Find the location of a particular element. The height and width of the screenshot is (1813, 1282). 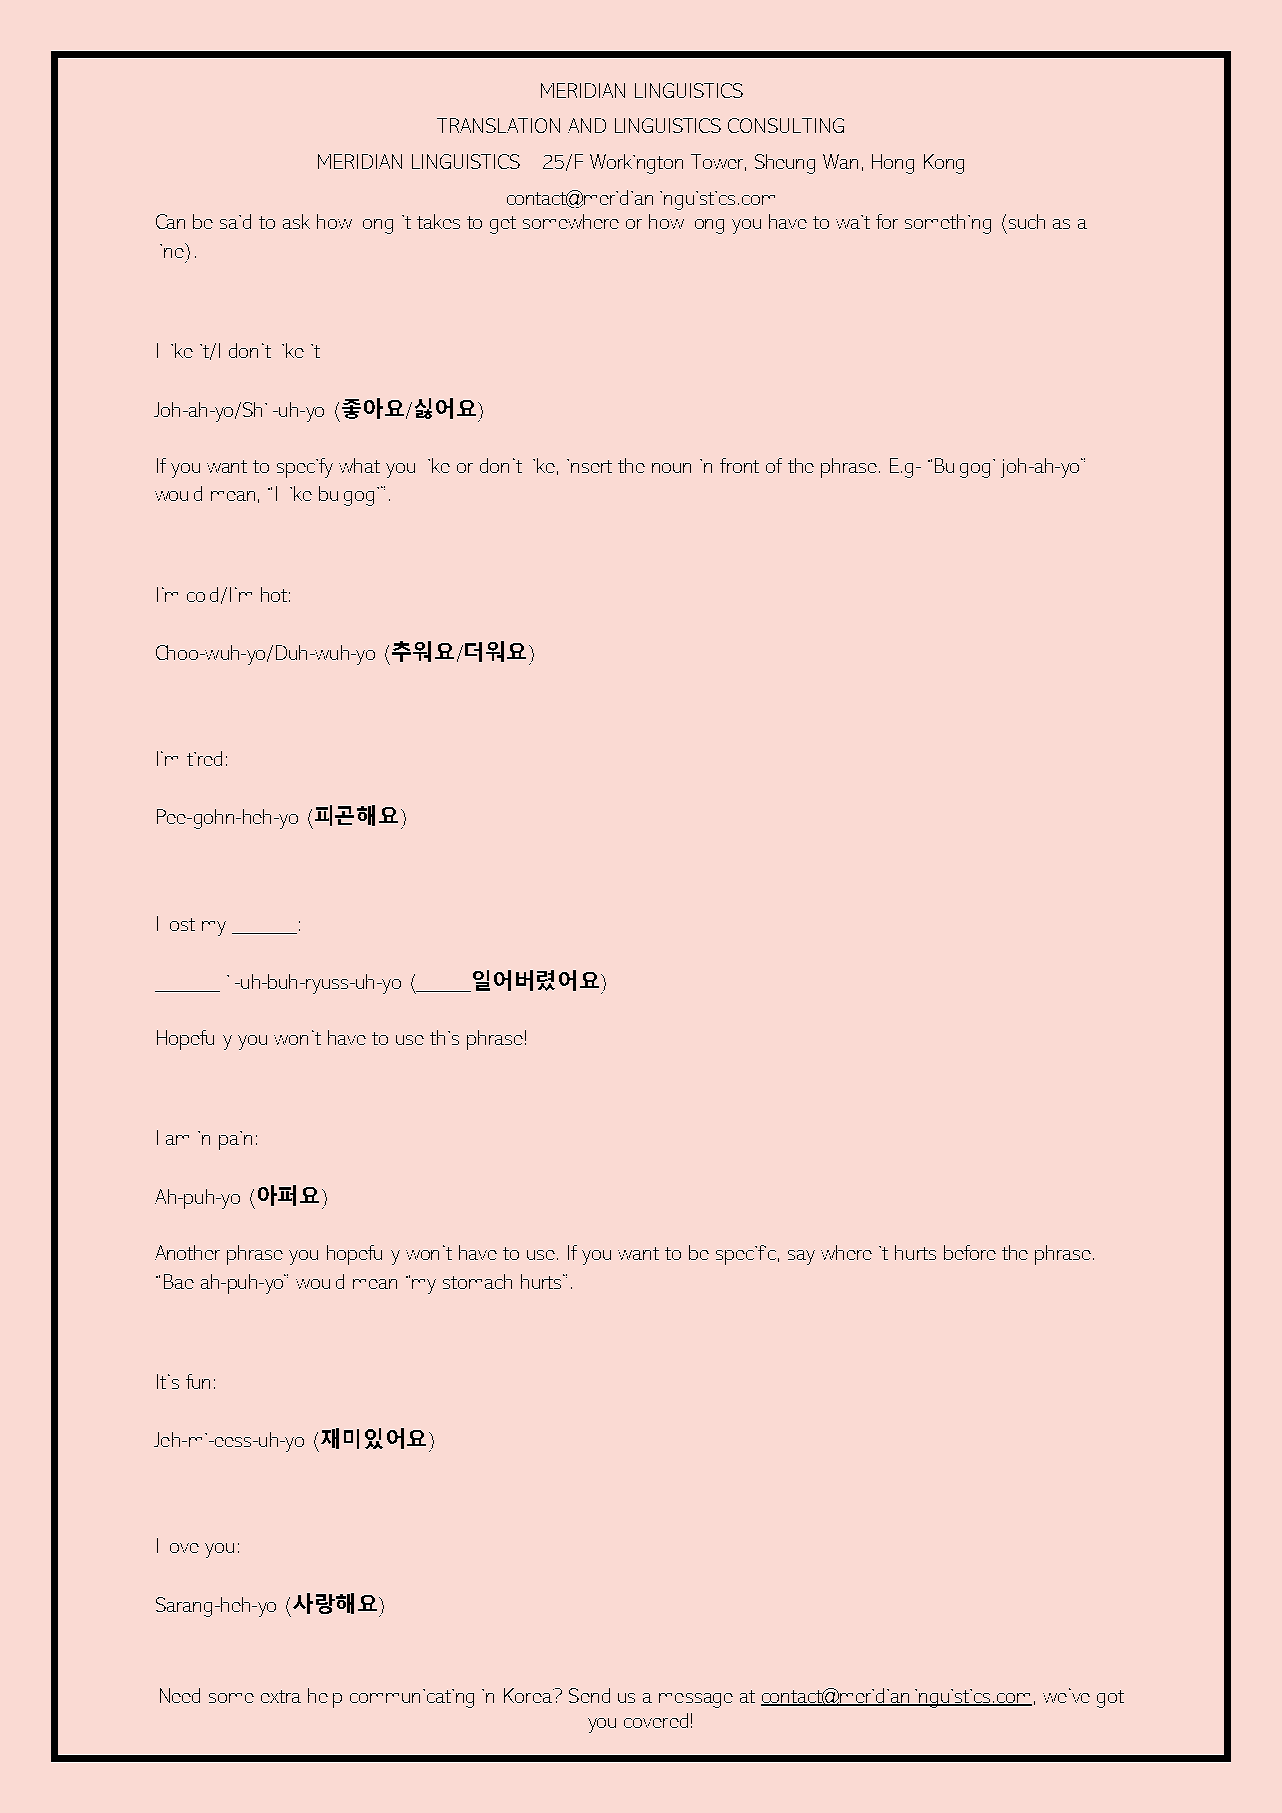

hot is located at coordinates (274, 594).
